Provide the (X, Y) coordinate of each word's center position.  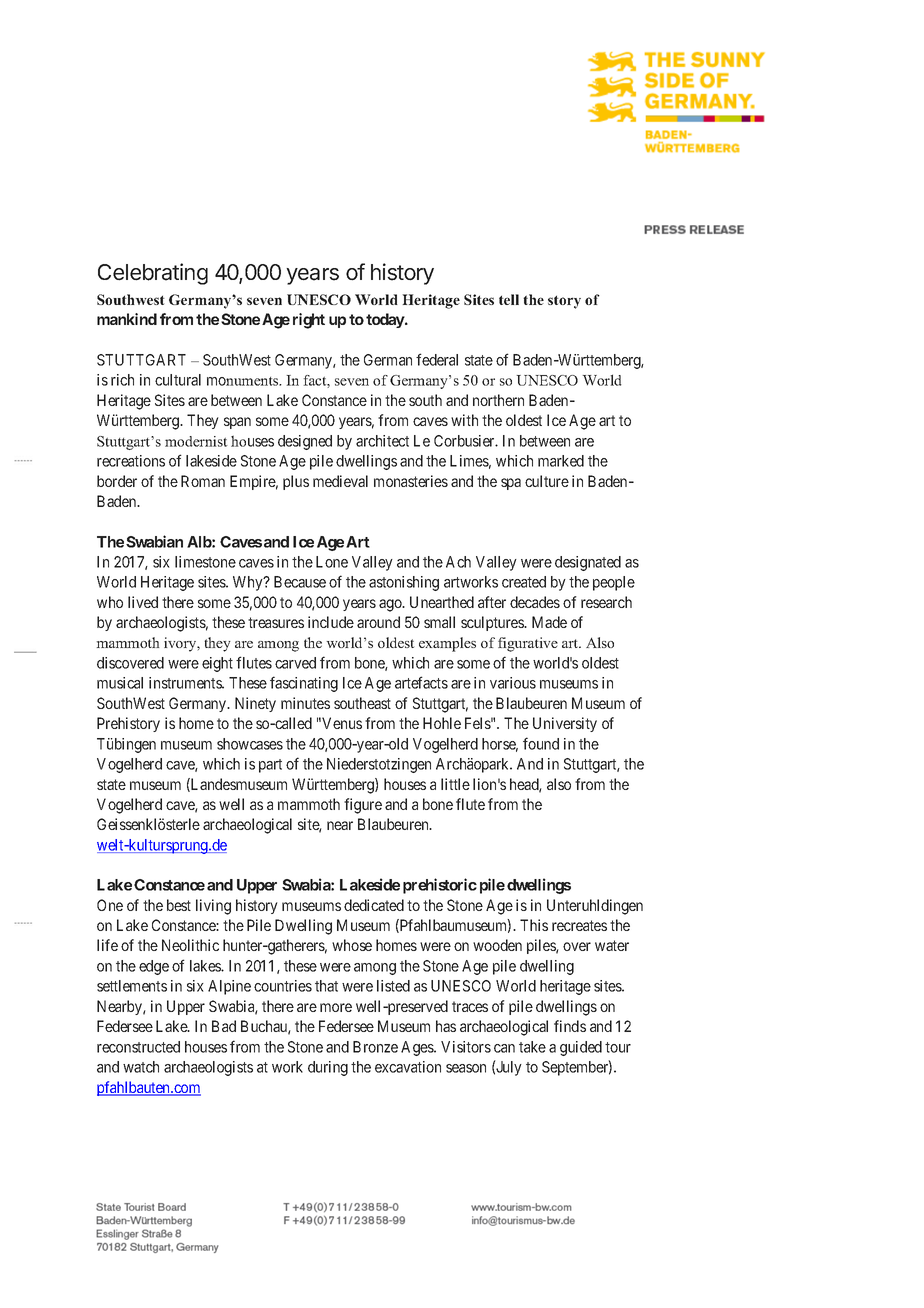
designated (588, 563)
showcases (250, 744)
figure (363, 806)
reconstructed (138, 1047)
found (541, 743)
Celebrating (153, 274)
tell (509, 299)
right (309, 321)
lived (143, 602)
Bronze (375, 1047)
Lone (332, 562)
